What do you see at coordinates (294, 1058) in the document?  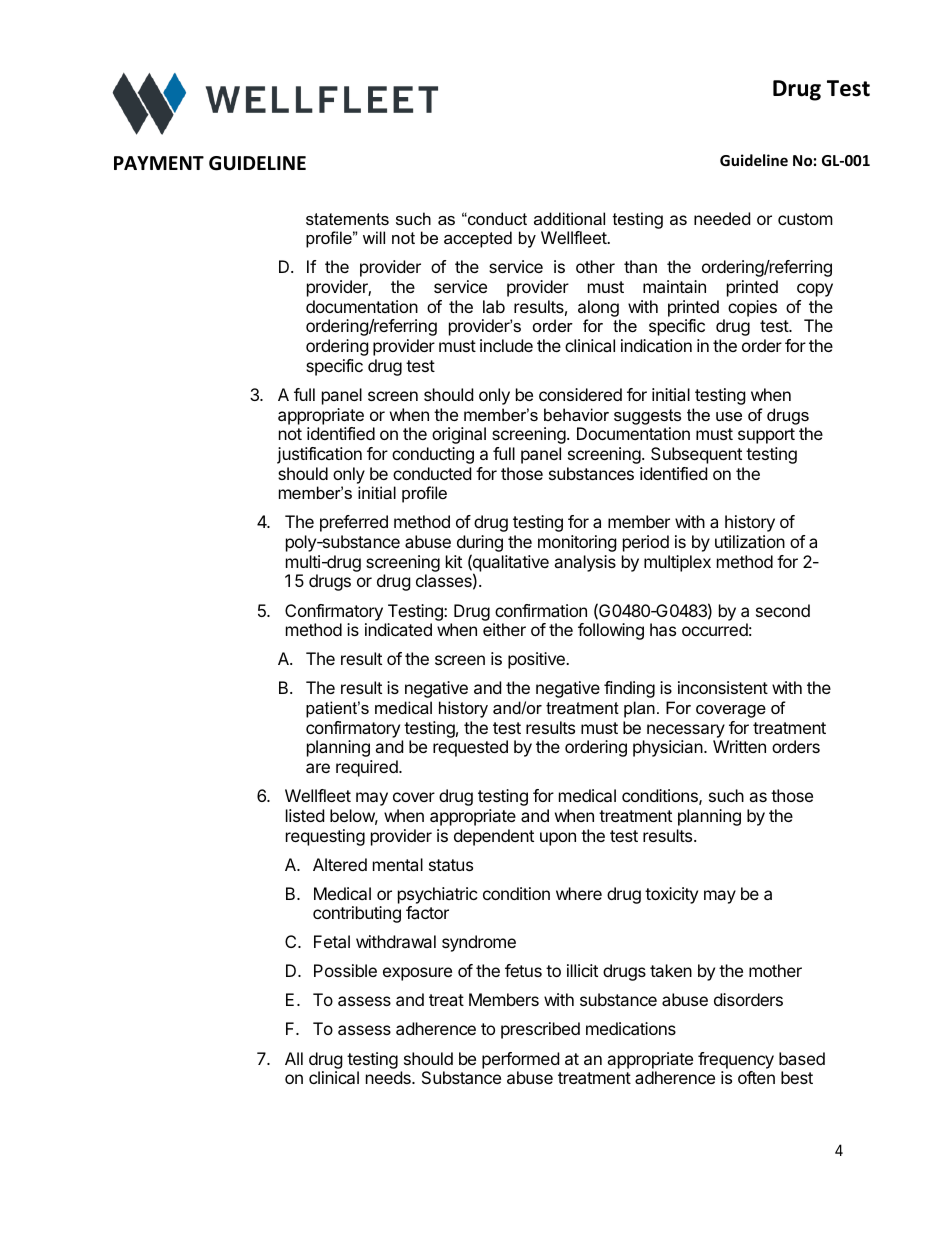 I see `All` at bounding box center [294, 1058].
